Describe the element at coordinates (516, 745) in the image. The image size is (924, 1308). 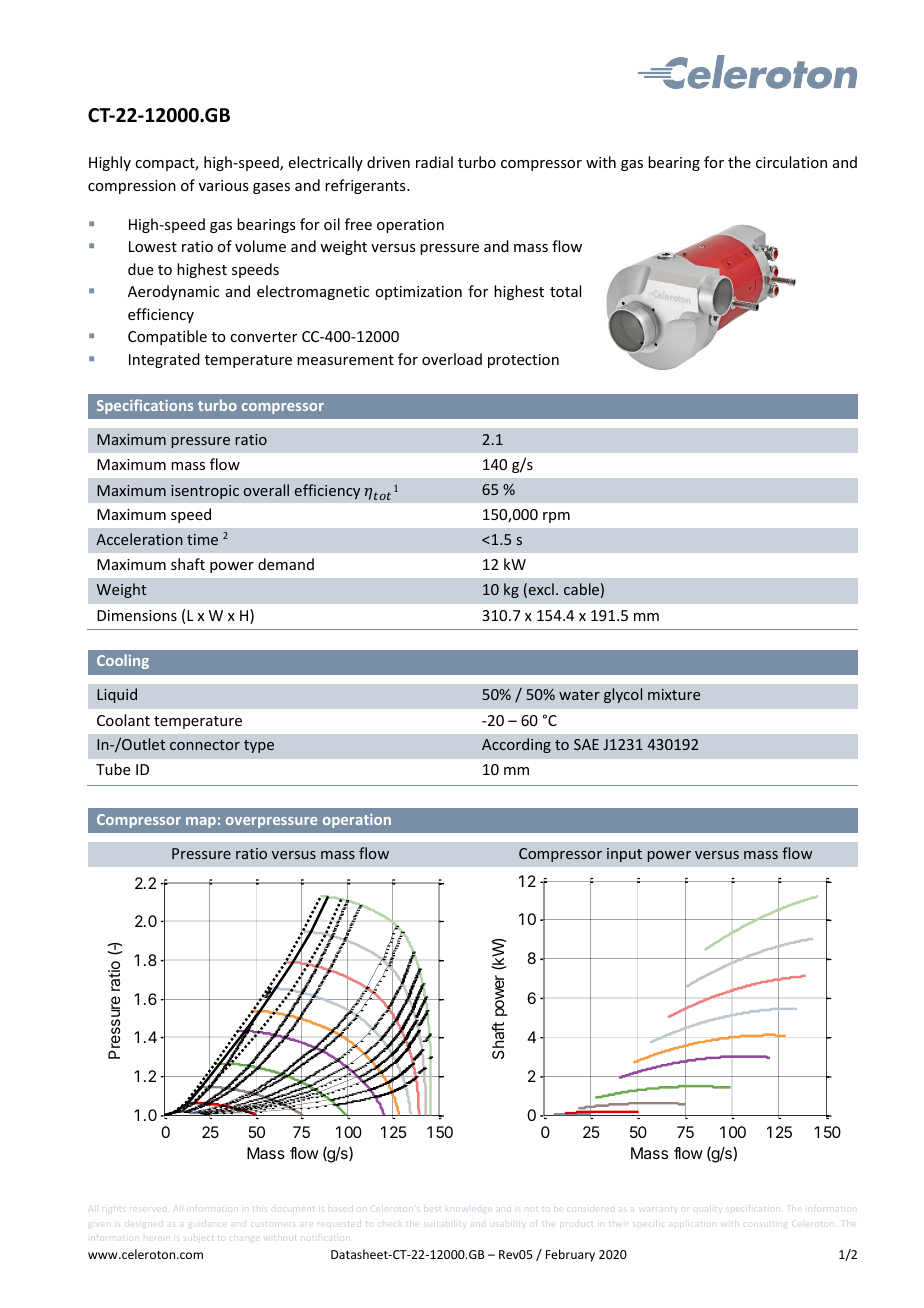
I see `According` at that location.
